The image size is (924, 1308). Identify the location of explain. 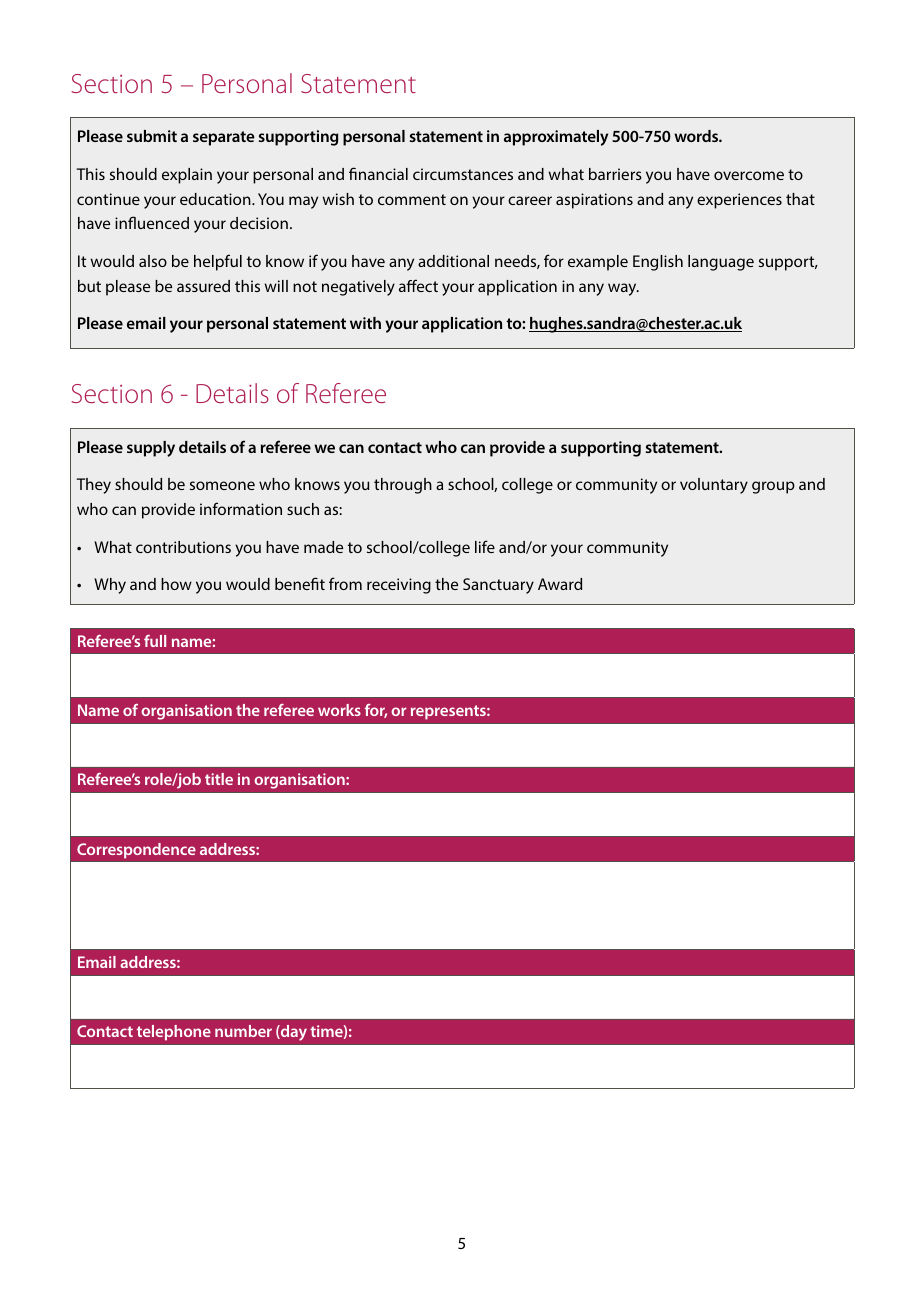
(187, 176).
